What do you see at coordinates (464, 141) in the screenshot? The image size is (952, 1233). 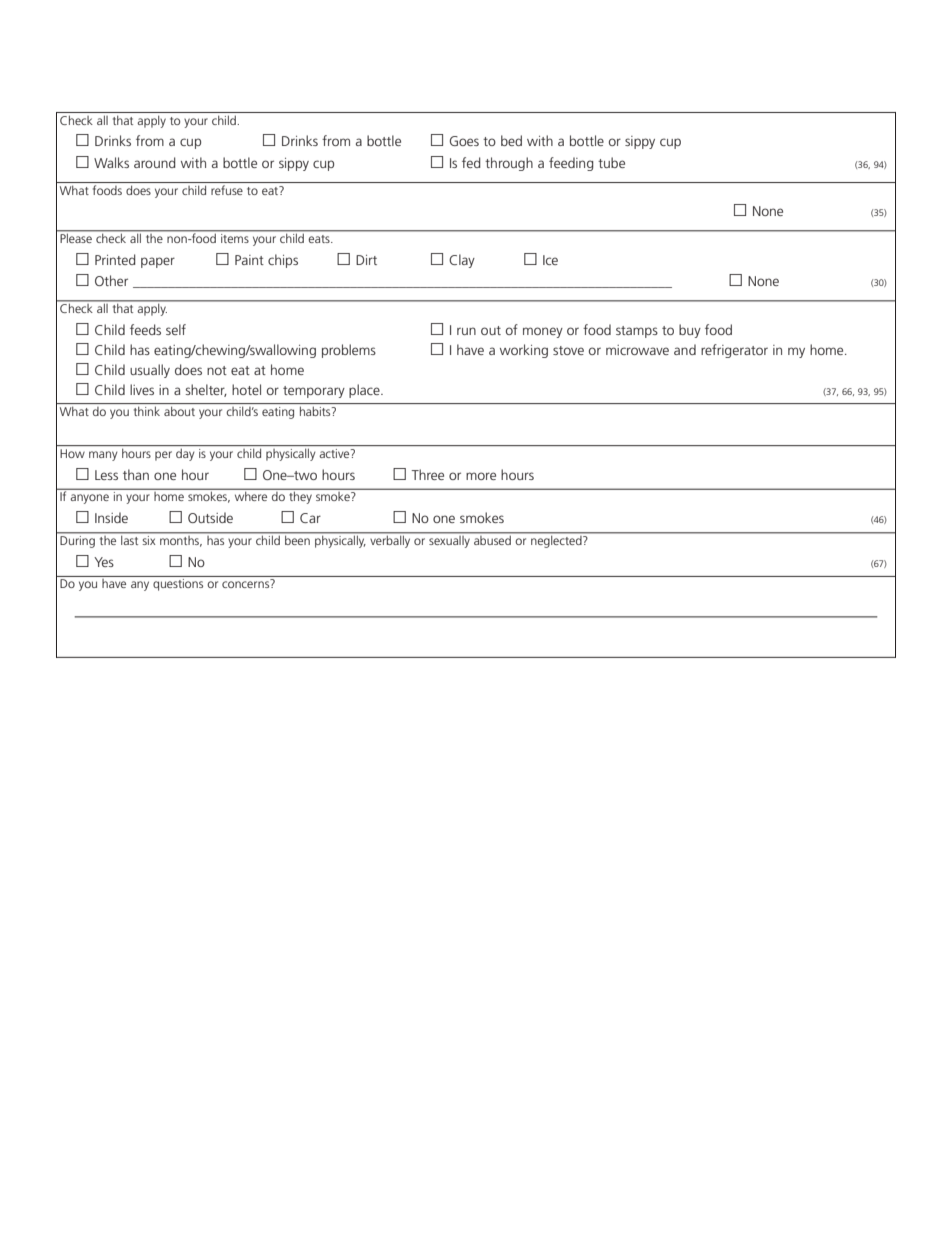 I see `Goes` at bounding box center [464, 141].
